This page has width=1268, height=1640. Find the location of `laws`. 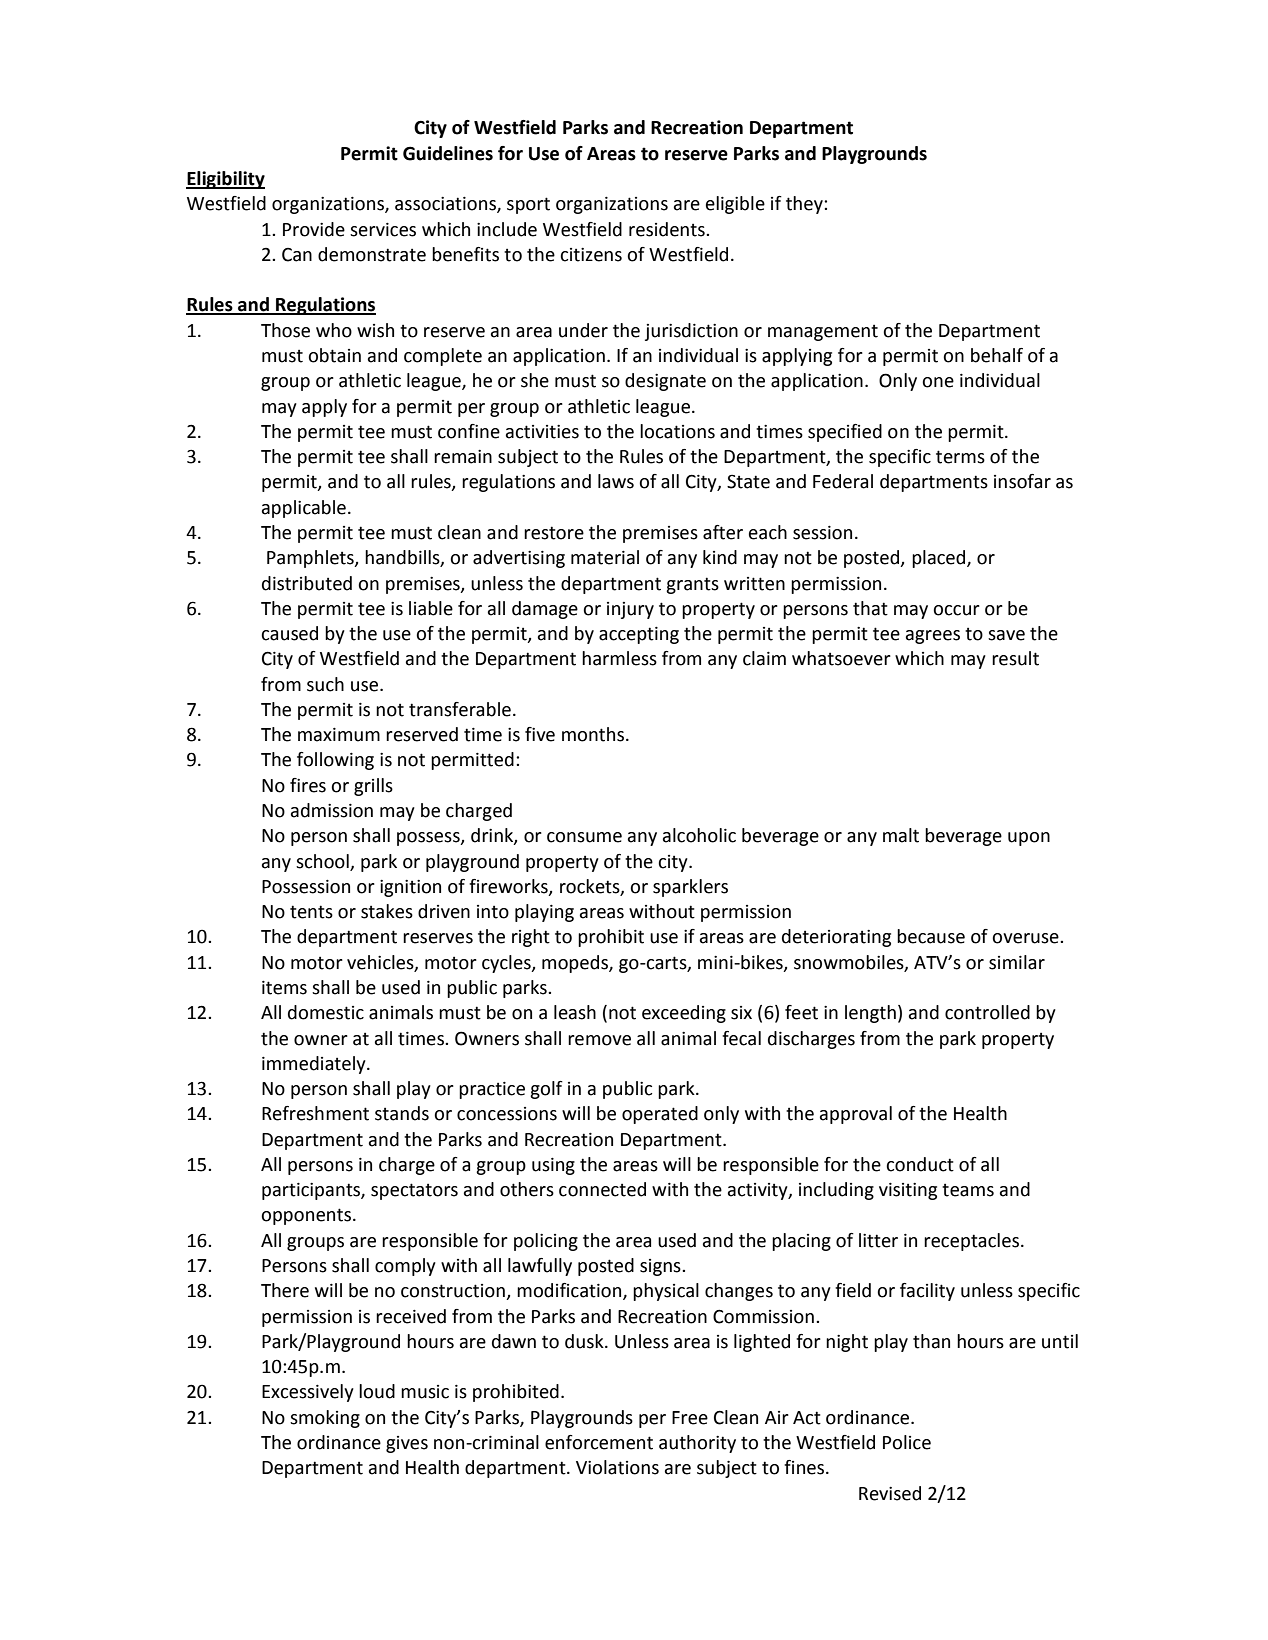

laws is located at coordinates (616, 481).
